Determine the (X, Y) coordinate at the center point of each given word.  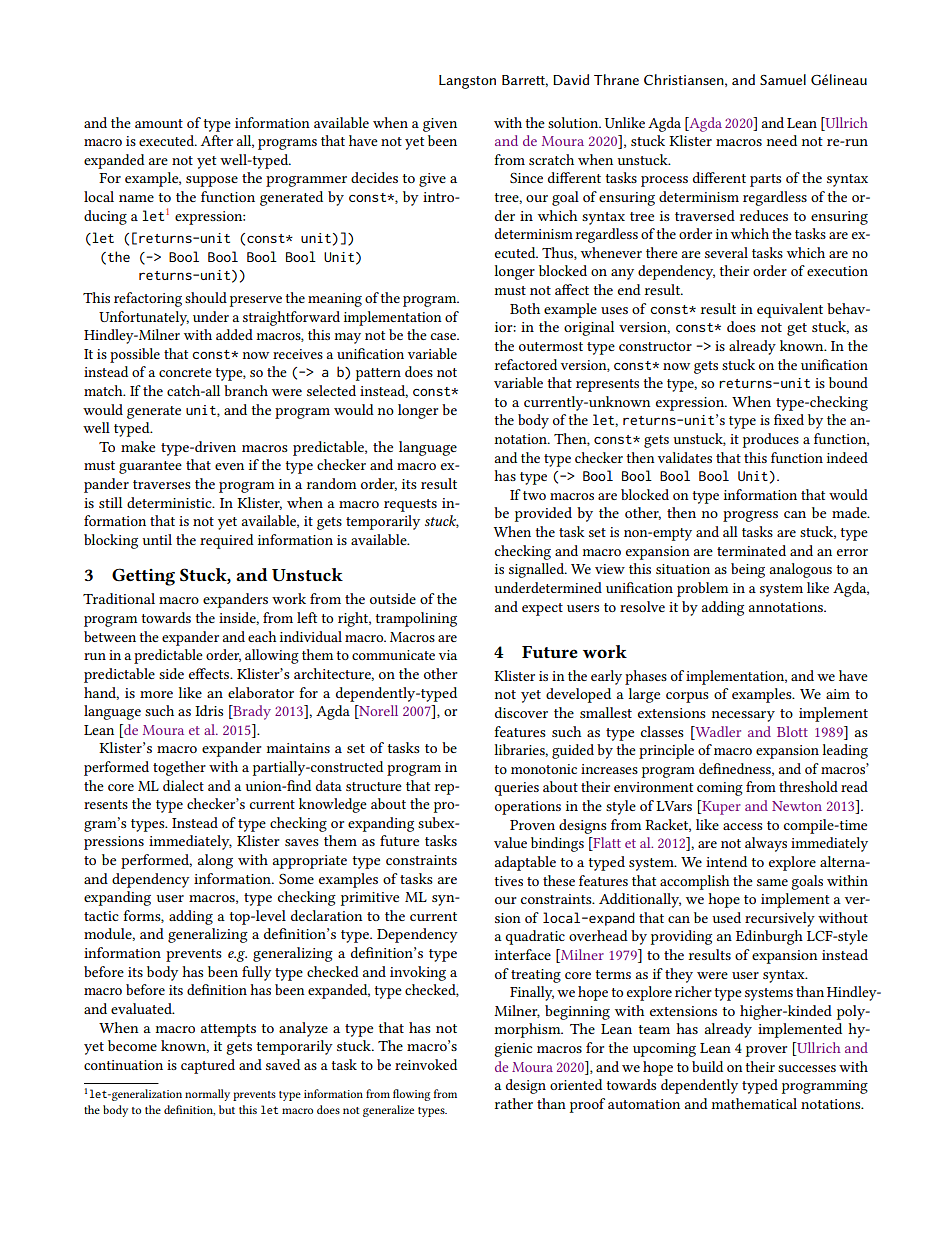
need (782, 140)
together (179, 768)
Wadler (717, 731)
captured (208, 1066)
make (138, 446)
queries (516, 789)
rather (514, 1103)
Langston (467, 82)
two (534, 495)
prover (766, 1051)
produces (771, 440)
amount (159, 123)
